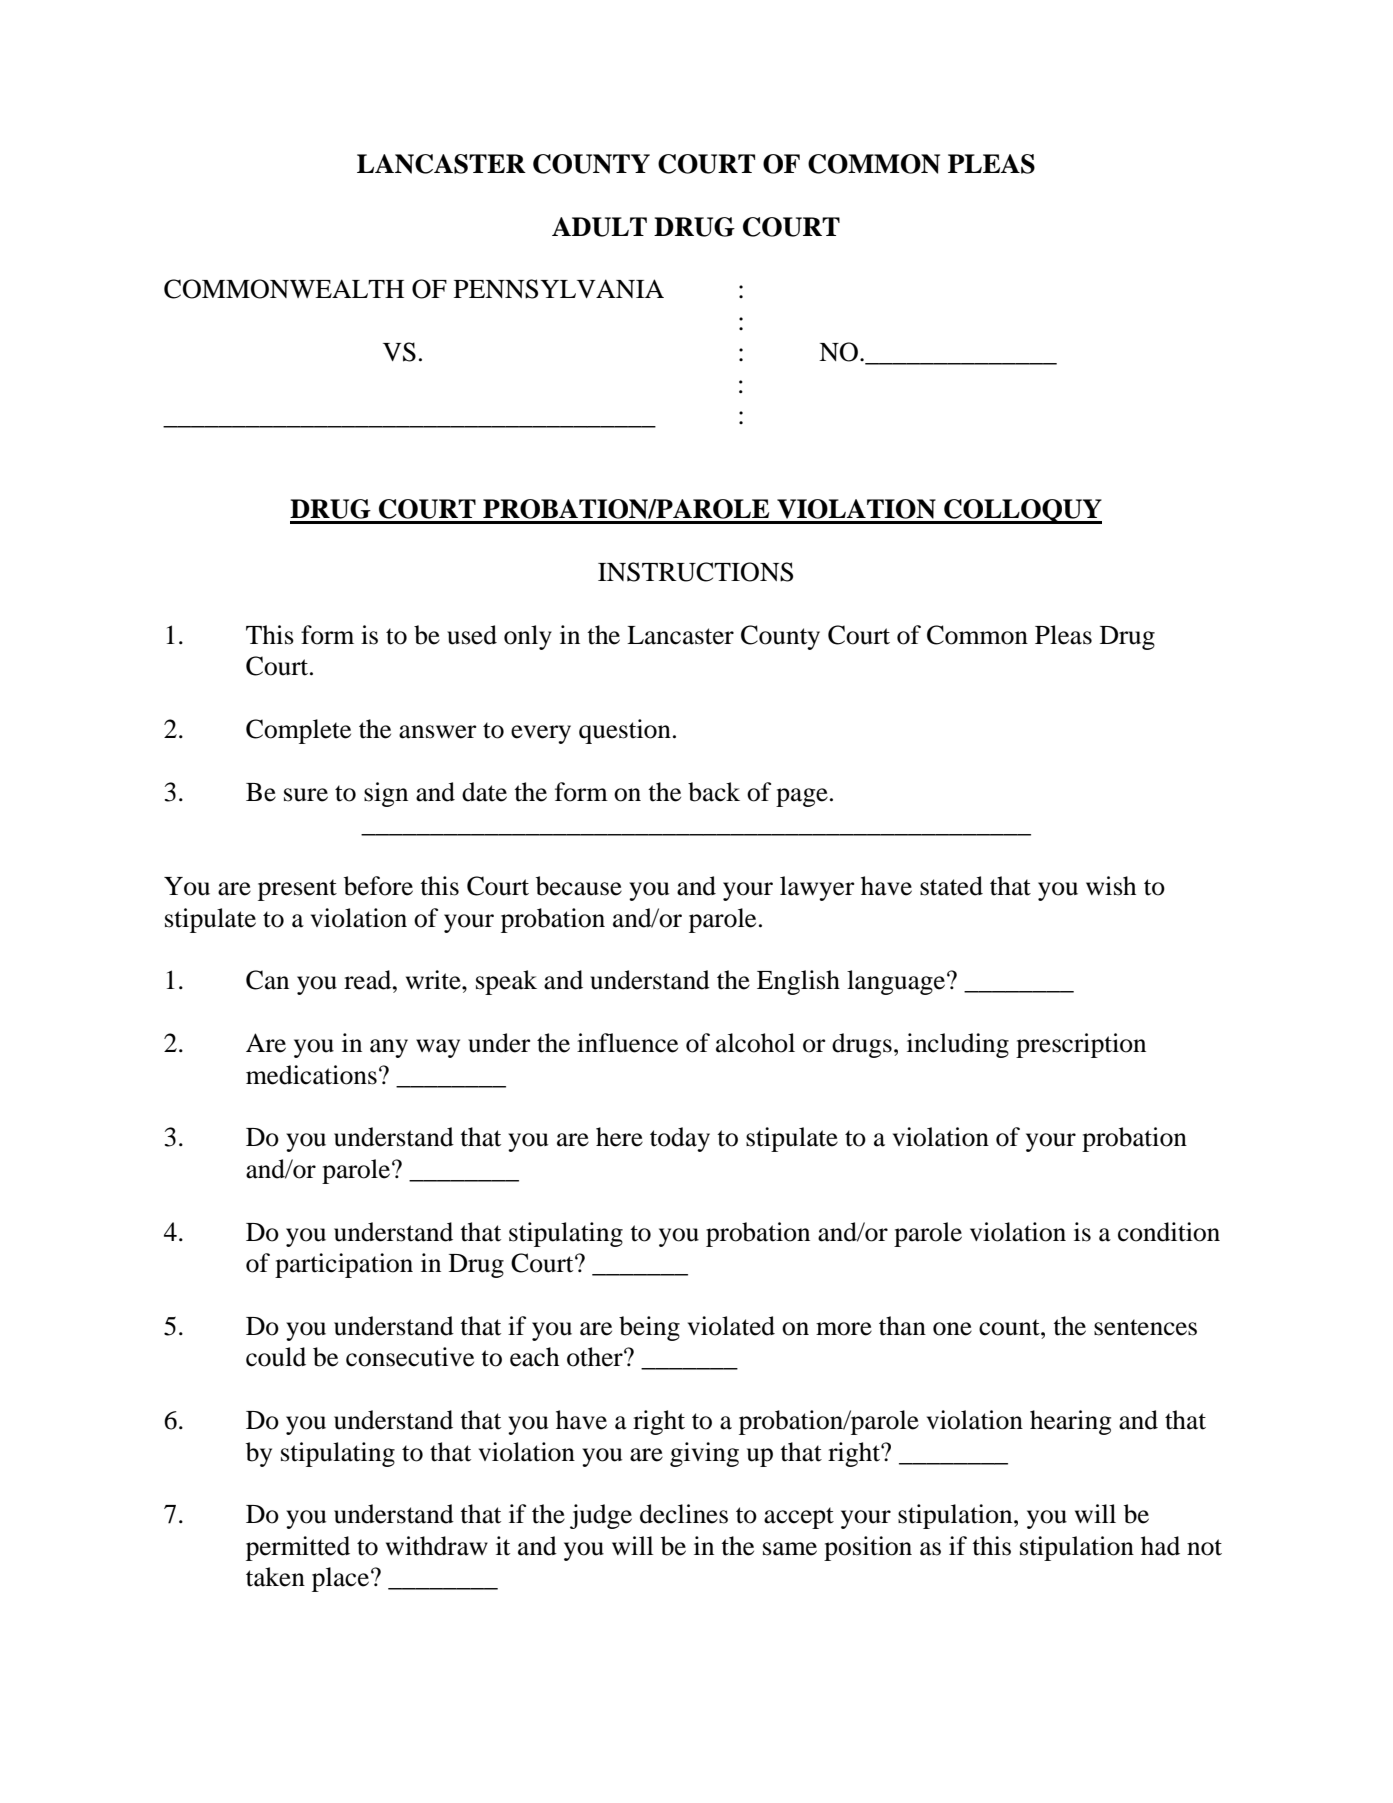  Describe the element at coordinates (680, 1139) in the page. I see `today` at that location.
